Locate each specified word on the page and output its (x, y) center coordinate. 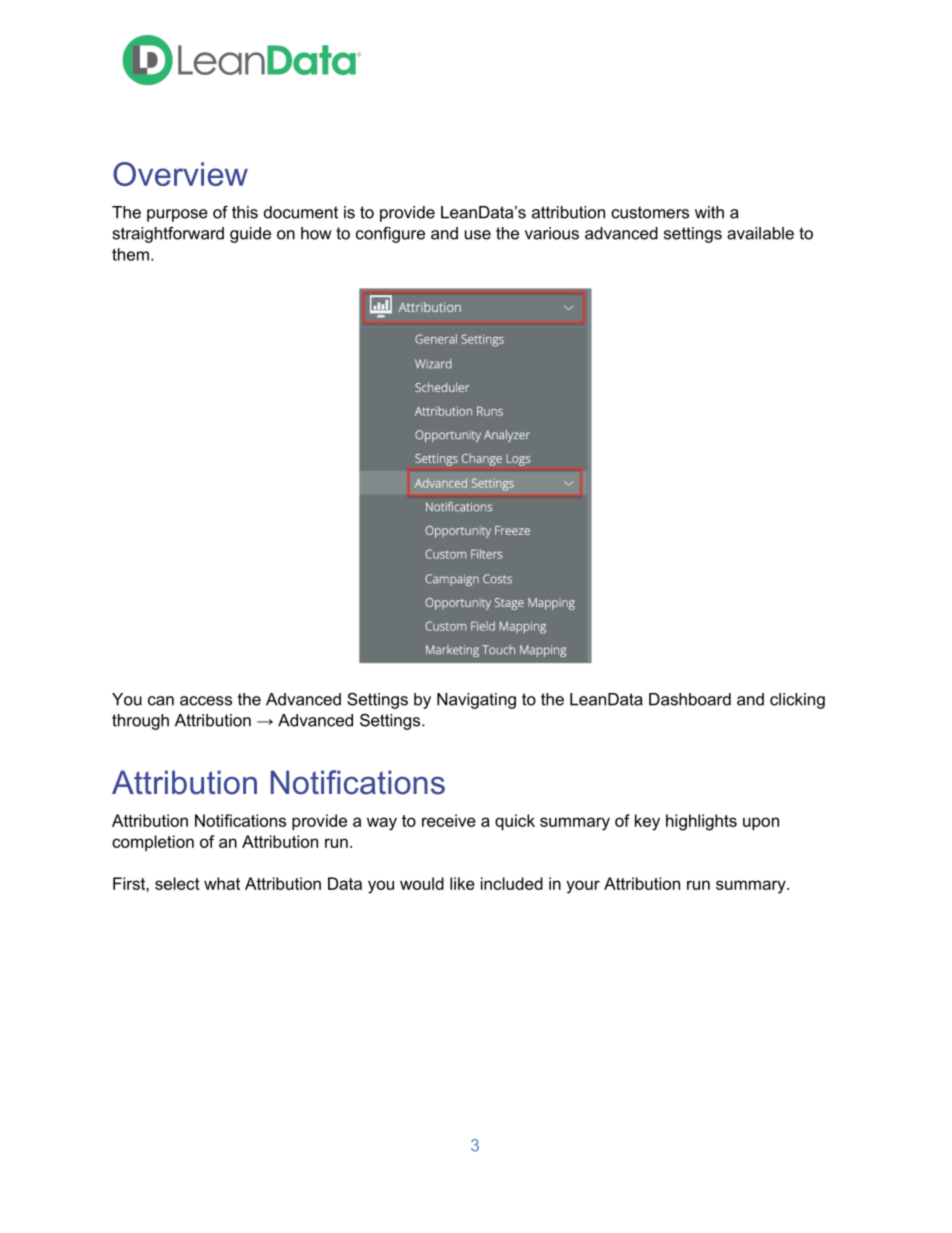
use (478, 235)
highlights (701, 822)
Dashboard (690, 699)
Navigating (476, 701)
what (222, 883)
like (462, 883)
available (760, 233)
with (709, 212)
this (245, 212)
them (130, 254)
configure (390, 235)
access (206, 701)
